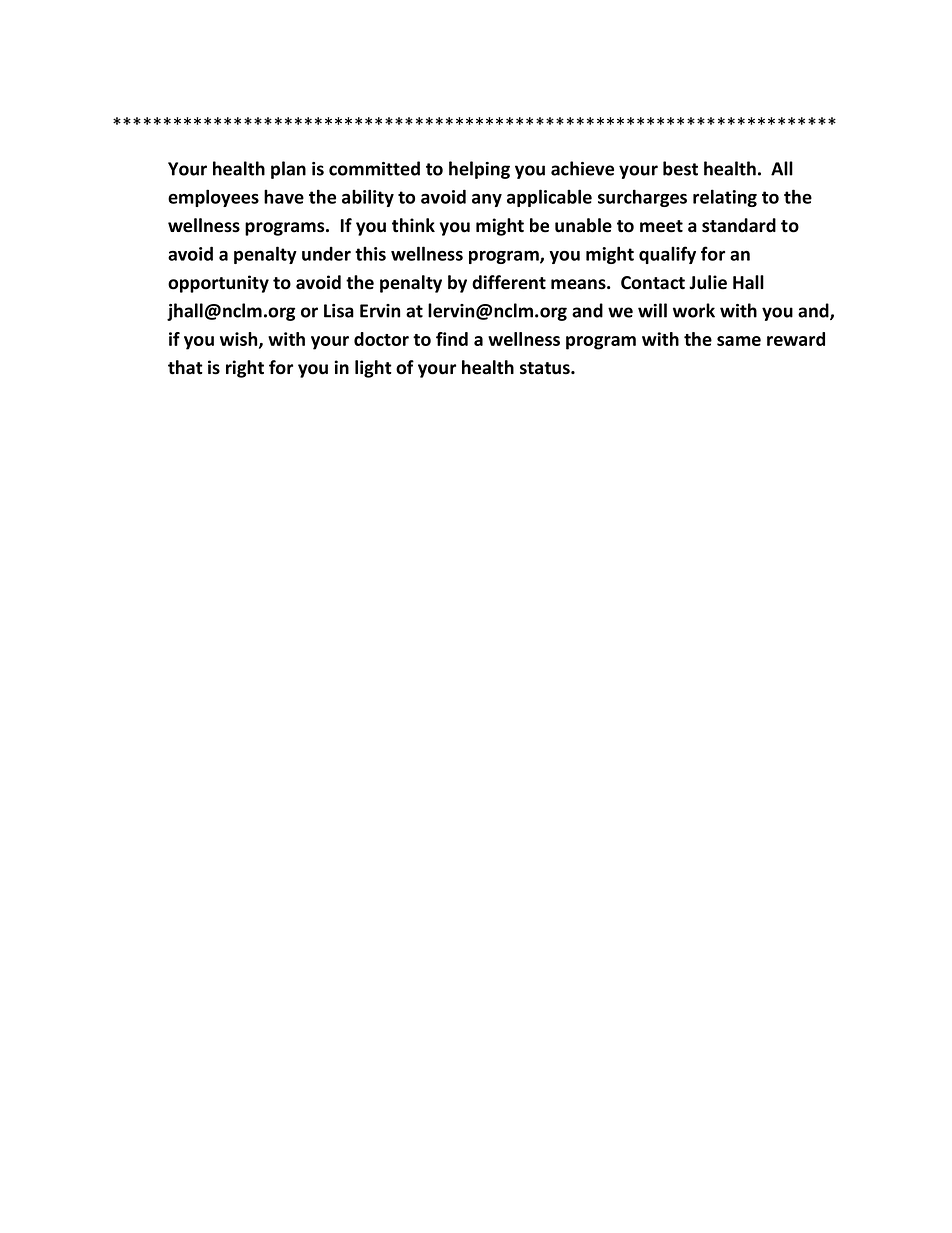 Image resolution: width=952 pixels, height=1233 pixels. I want to click on helping, so click(479, 170).
